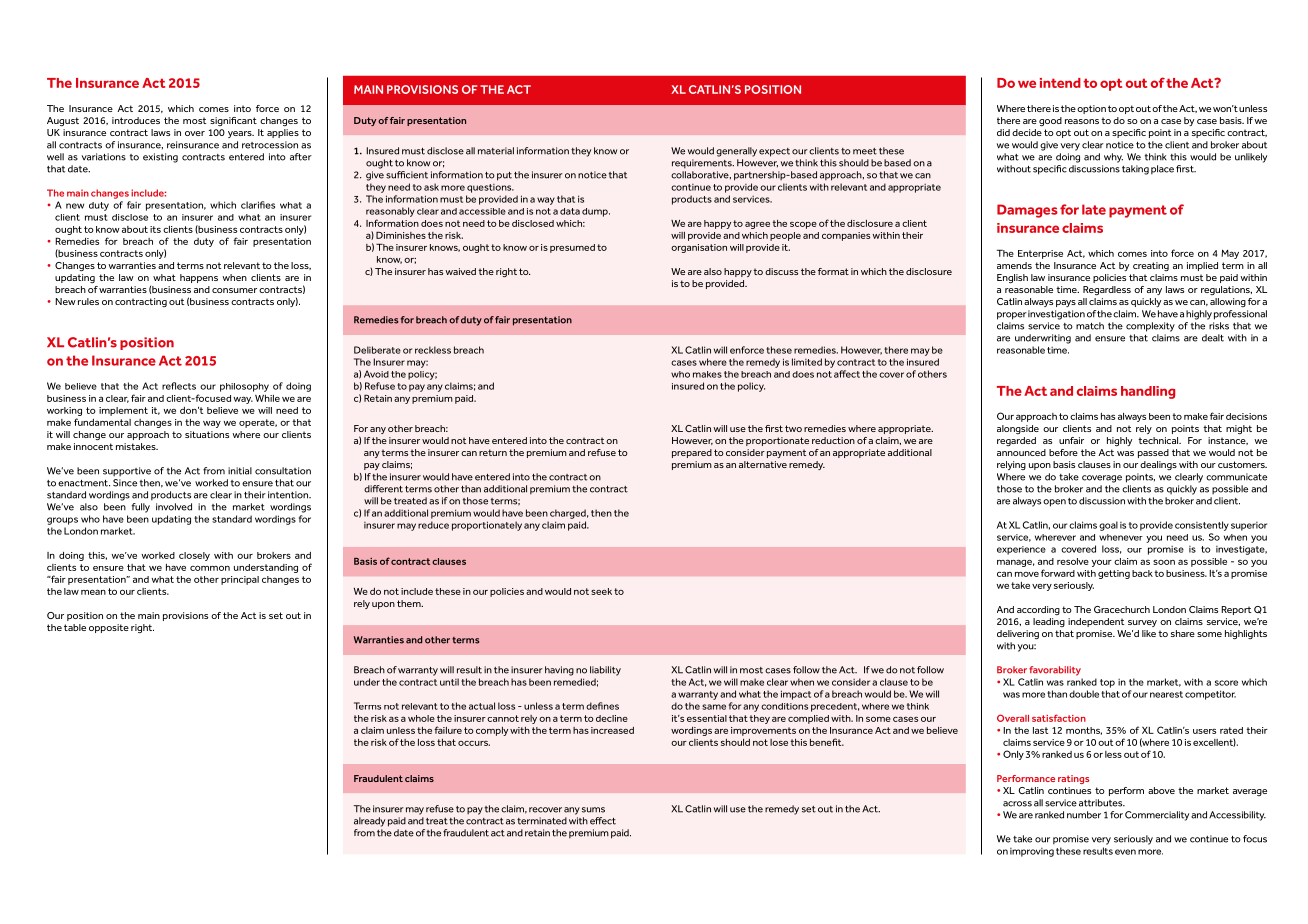  Describe the element at coordinates (699, 248) in the page. I see `organisation` at that location.
